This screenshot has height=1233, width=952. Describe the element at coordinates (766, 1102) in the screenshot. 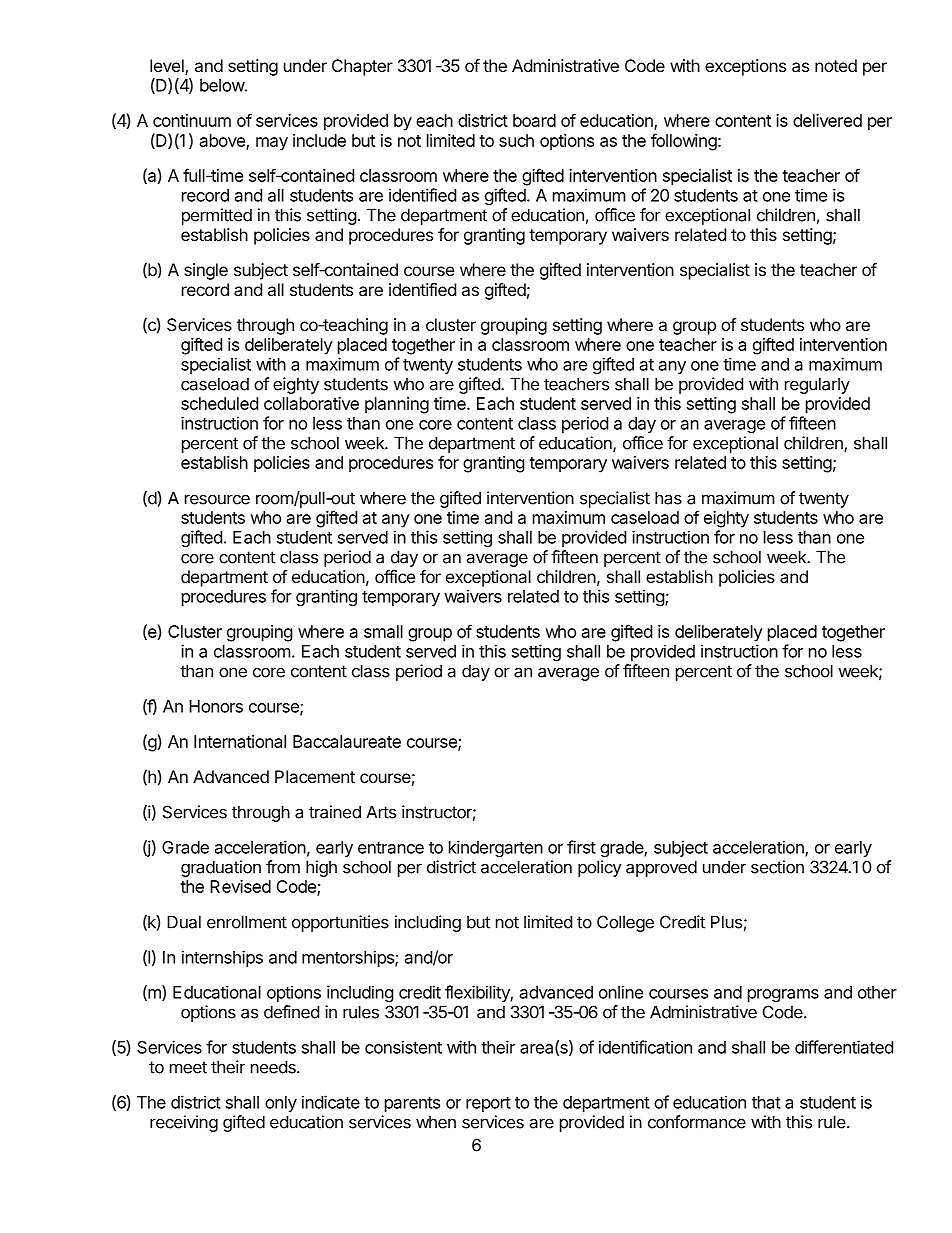

I see `that` at that location.
